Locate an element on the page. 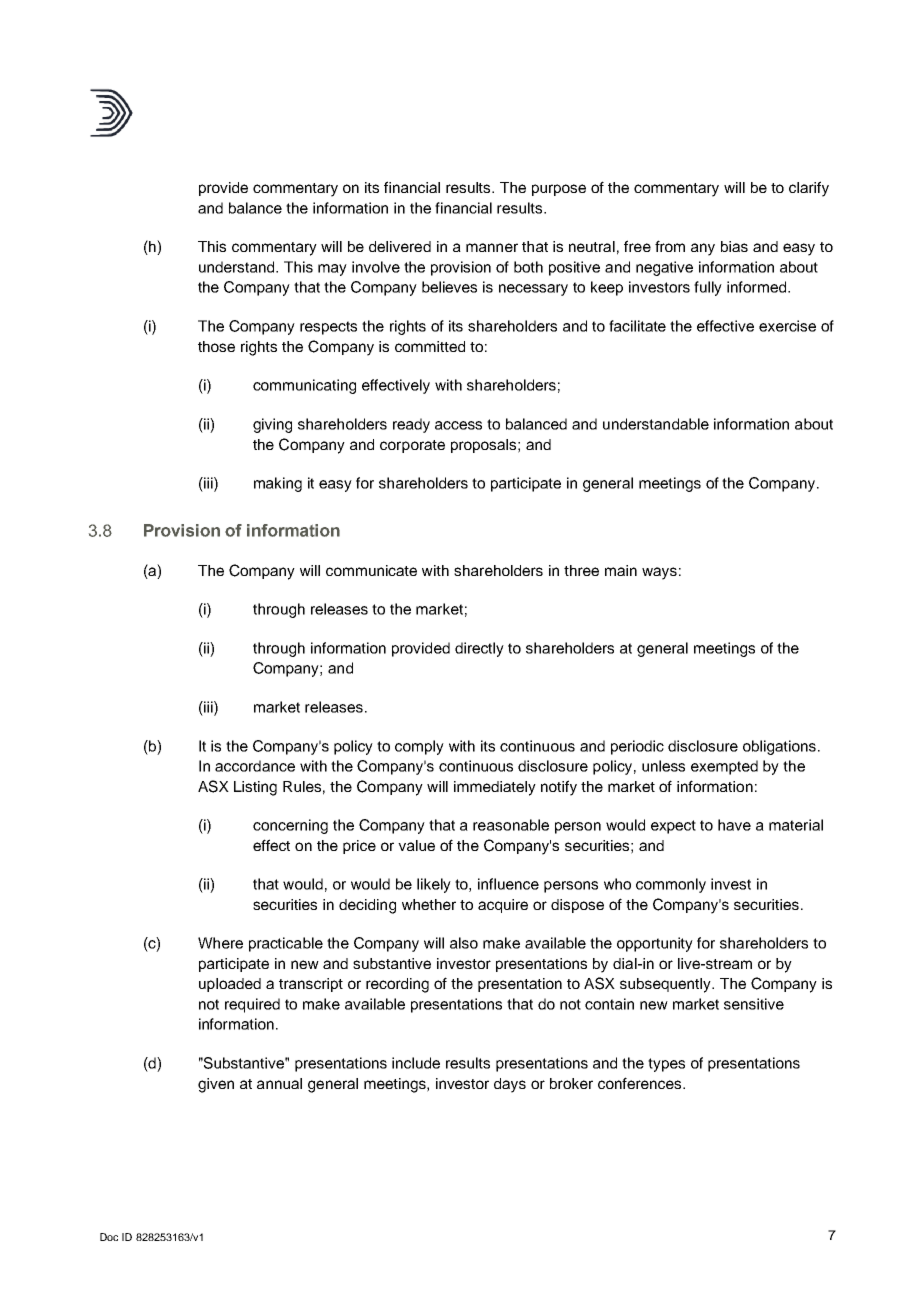  may is located at coordinates (332, 270).
